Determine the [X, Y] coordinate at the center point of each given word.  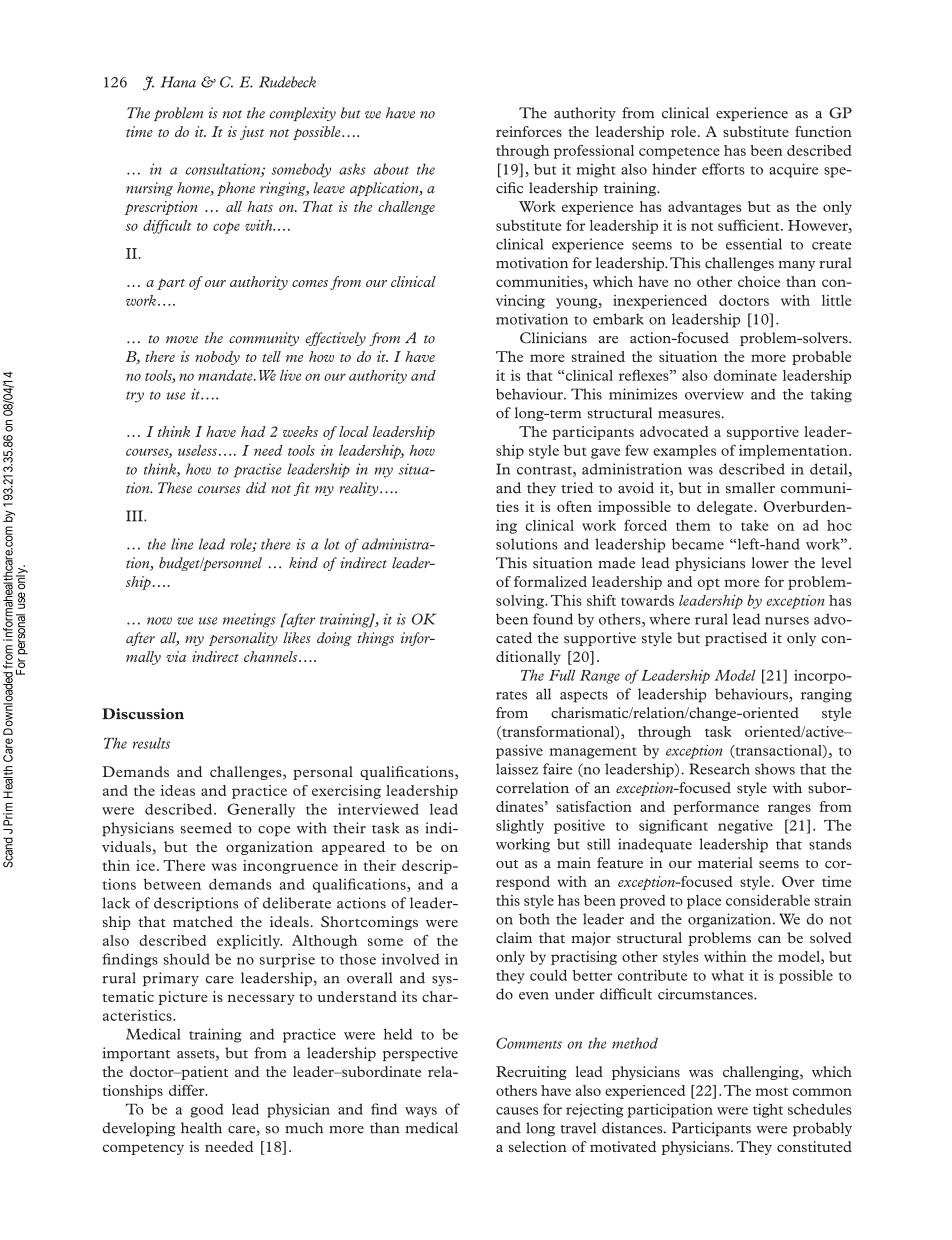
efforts [723, 169]
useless [197, 450]
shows [775, 769]
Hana [178, 82]
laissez [517, 769]
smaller [750, 488]
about [391, 169]
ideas [178, 790]
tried [577, 488]
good [207, 1110]
